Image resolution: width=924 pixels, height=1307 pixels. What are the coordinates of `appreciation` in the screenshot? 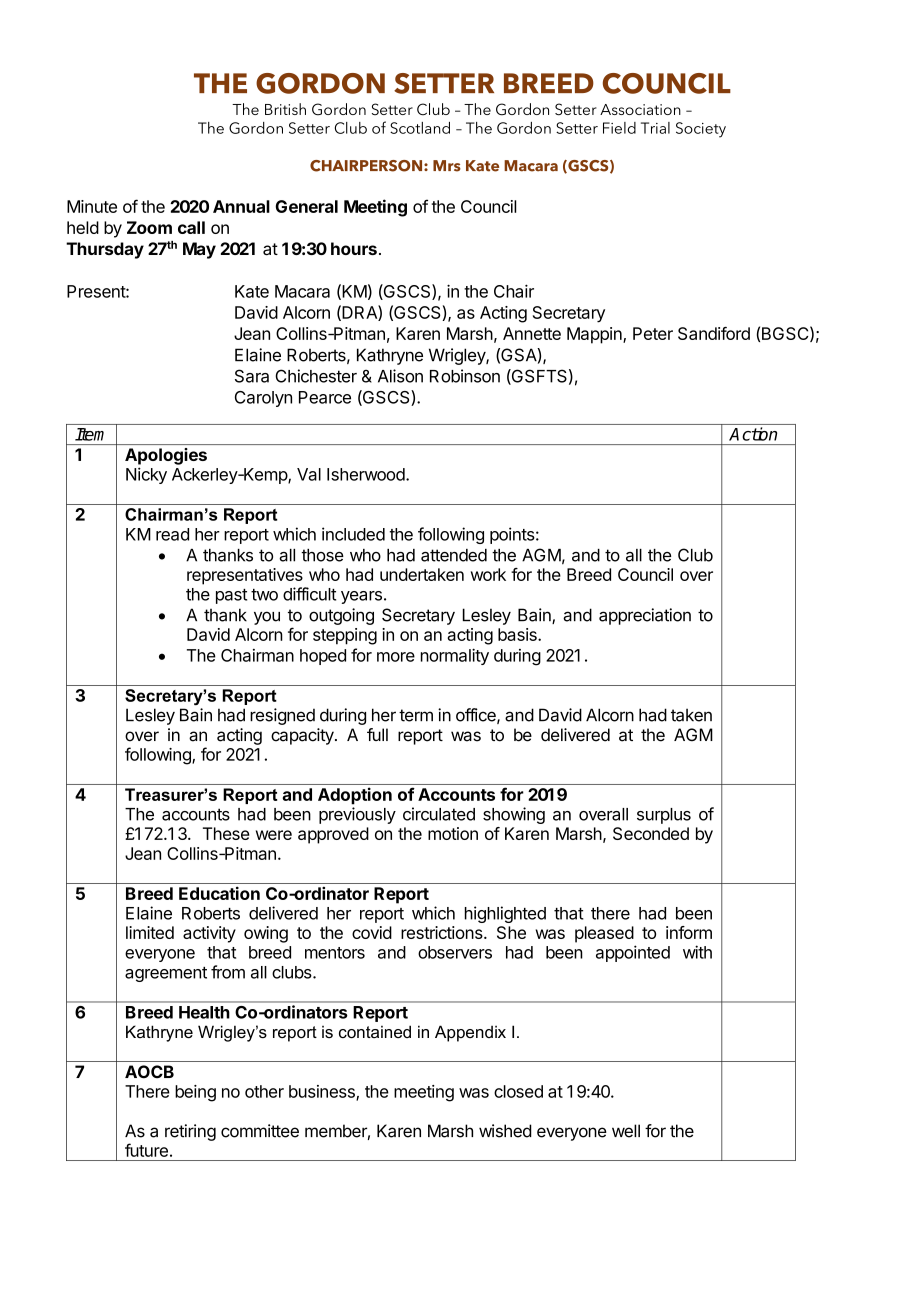 It's located at (645, 616).
